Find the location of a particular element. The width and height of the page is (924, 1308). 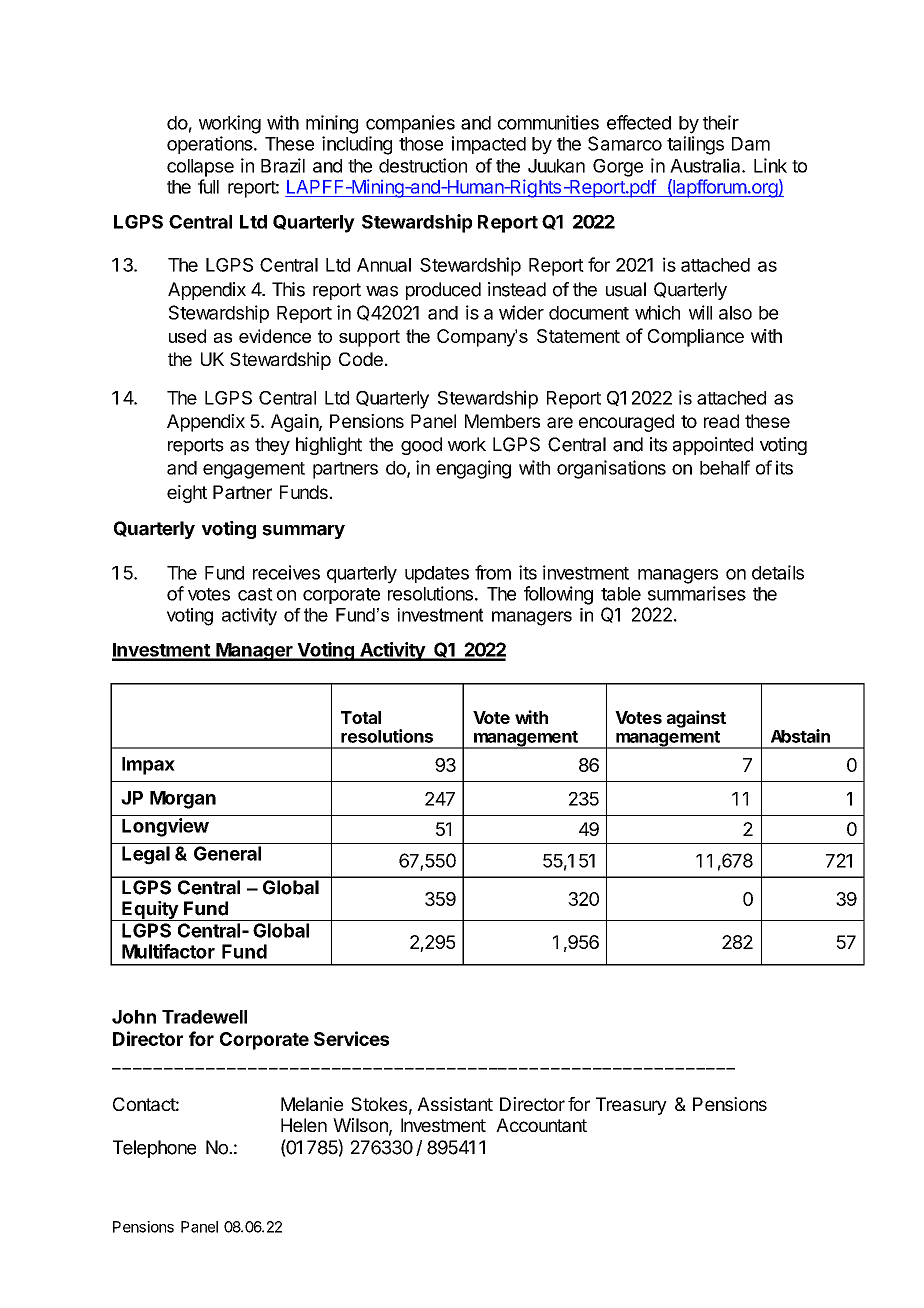

cast is located at coordinates (255, 594).
